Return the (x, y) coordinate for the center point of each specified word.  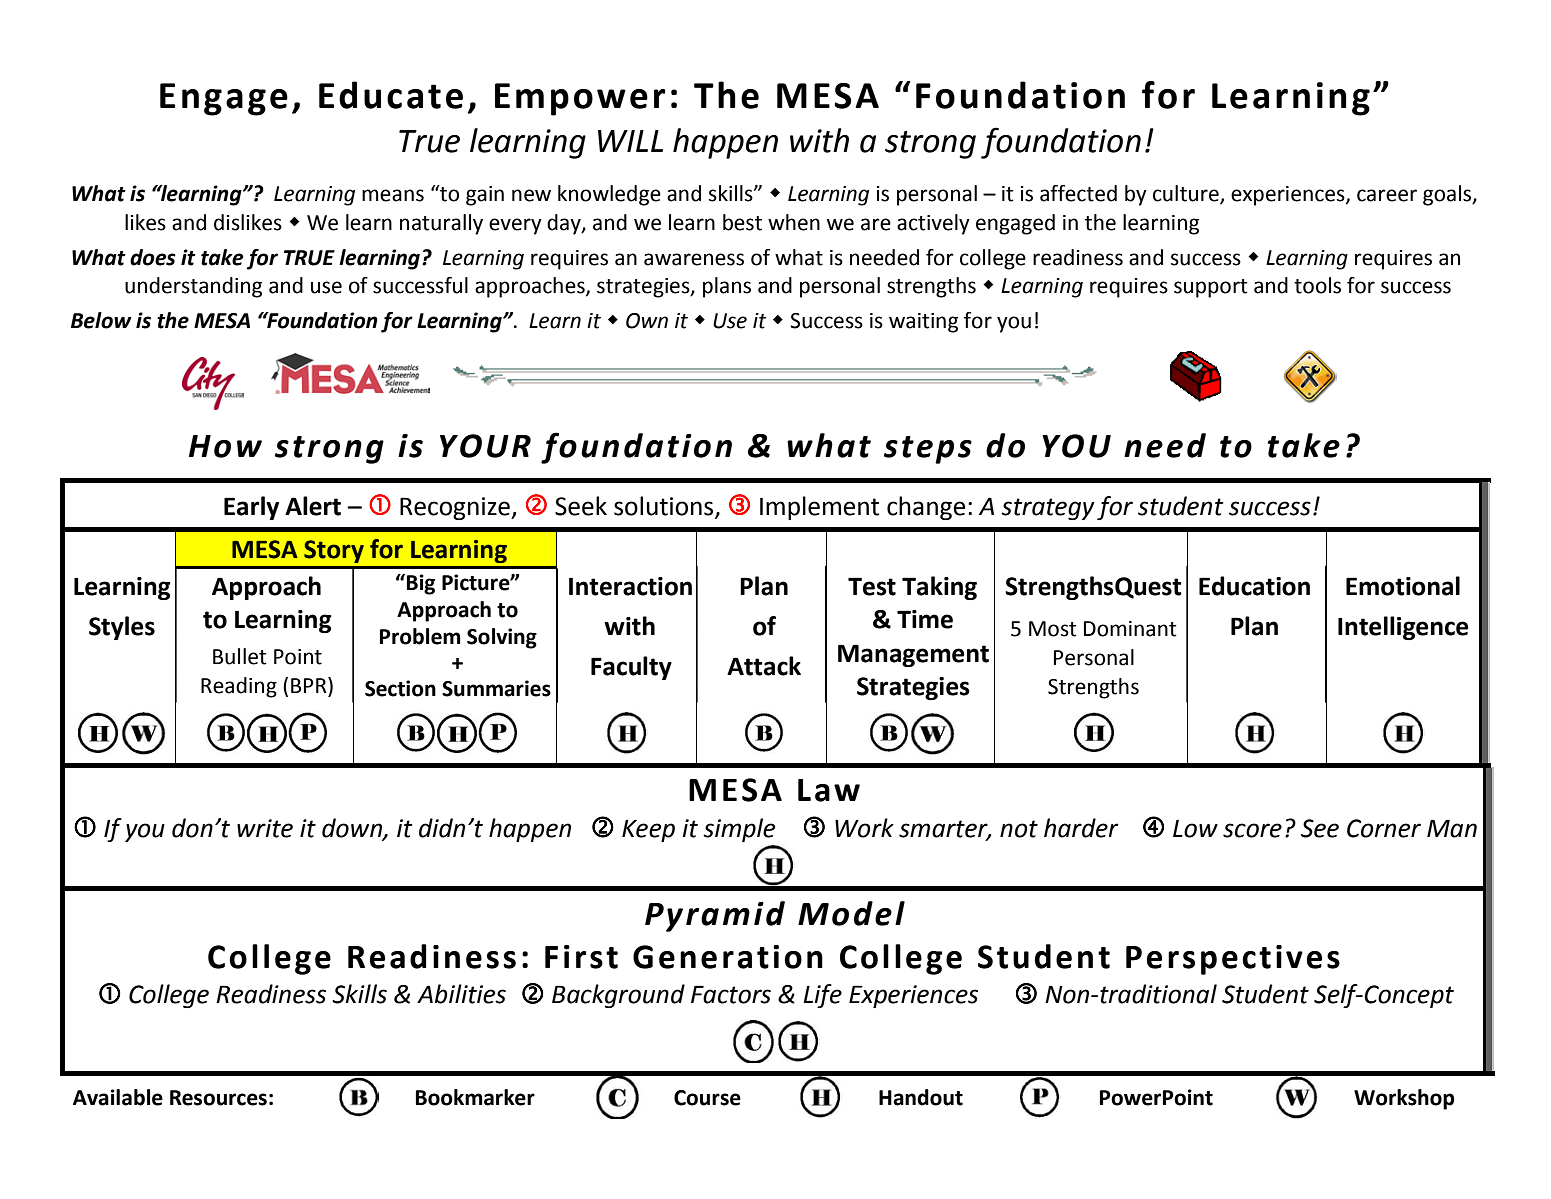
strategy (1047, 509)
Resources (218, 1098)
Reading (239, 687)
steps (928, 450)
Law (829, 790)
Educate (391, 95)
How (225, 446)
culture (1187, 194)
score (1252, 830)
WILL (630, 141)
